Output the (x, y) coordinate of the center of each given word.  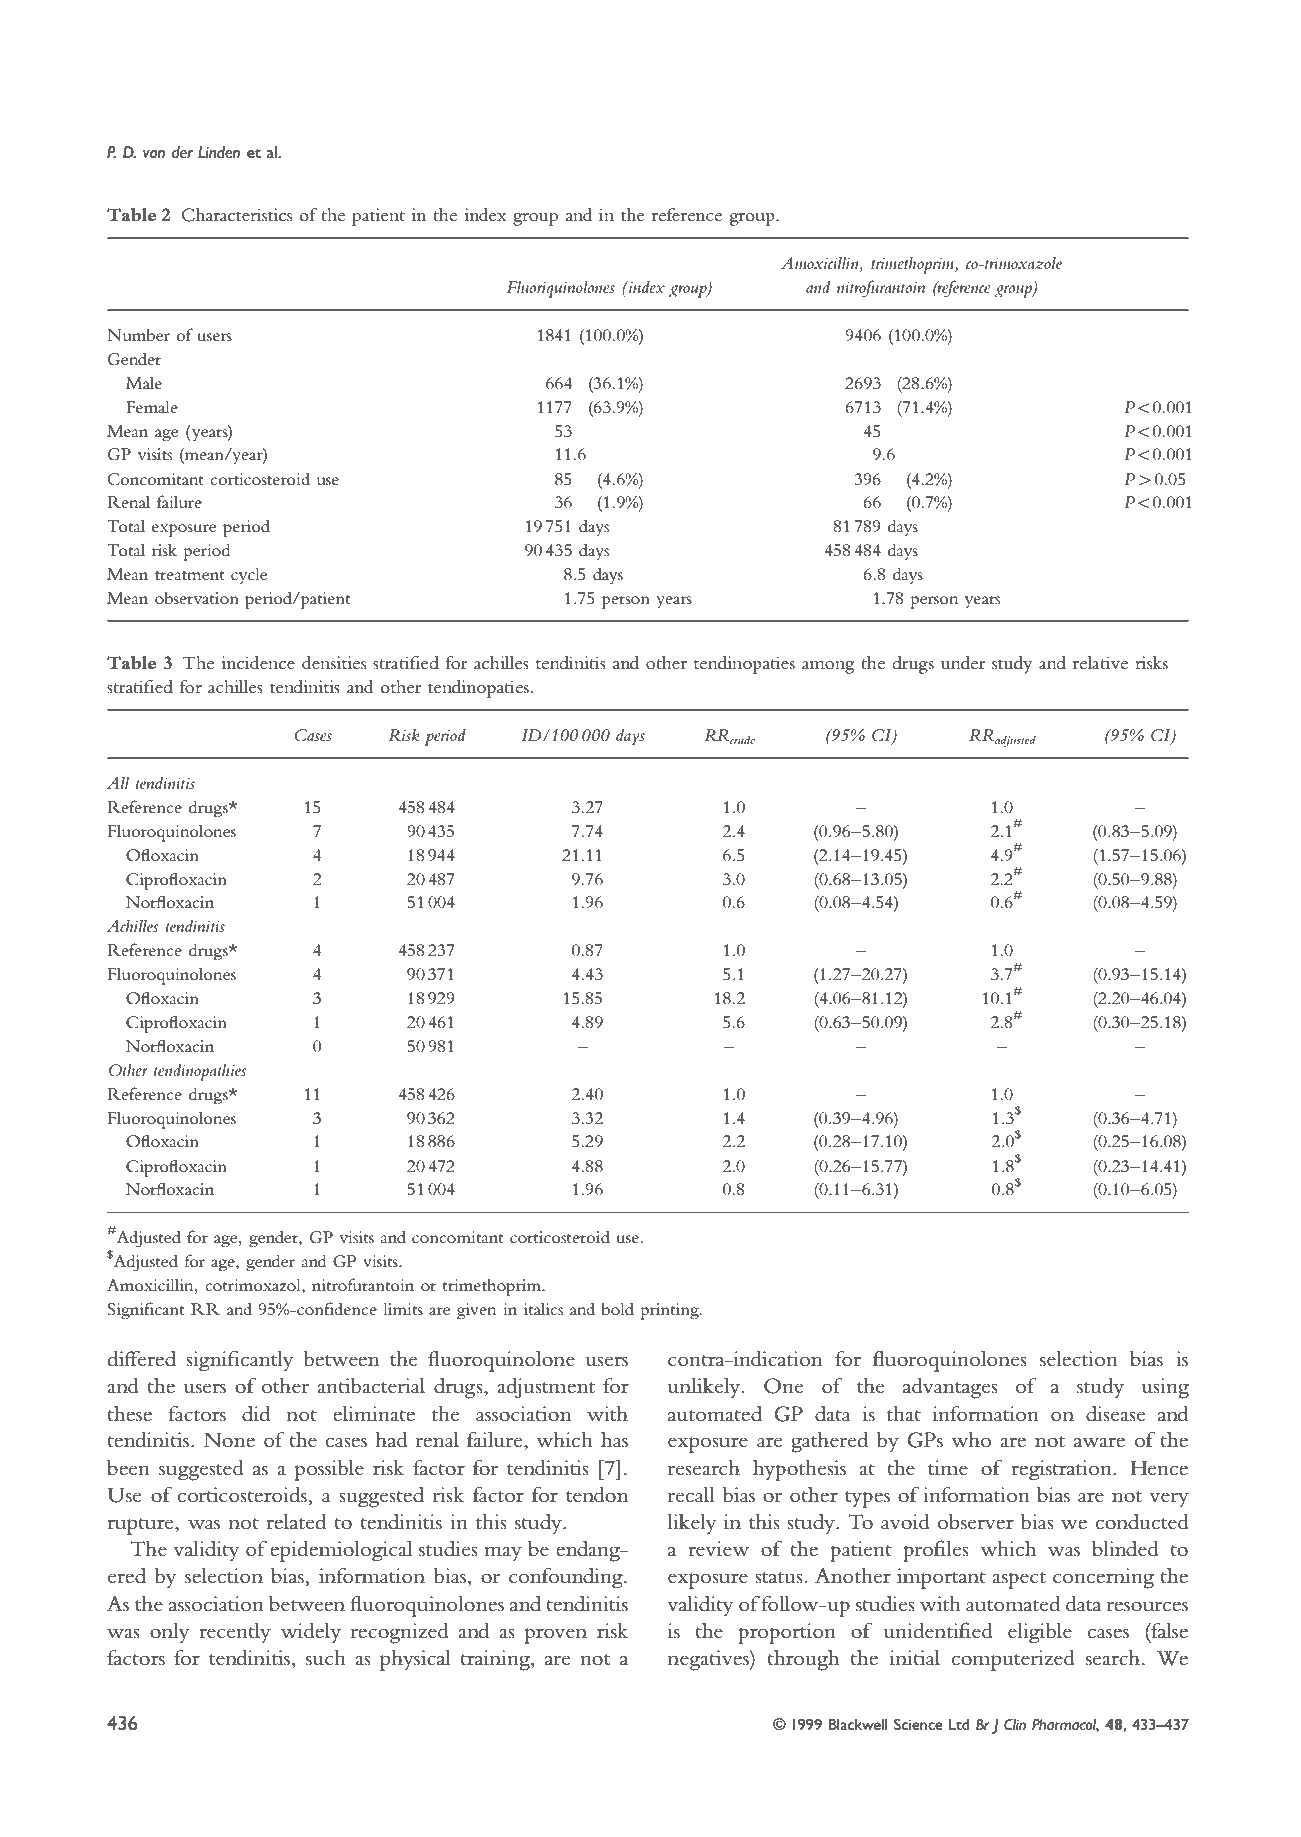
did (256, 1414)
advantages (950, 1388)
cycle (249, 575)
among (828, 667)
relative (1100, 663)
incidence (258, 663)
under (963, 663)
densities (334, 663)
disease (1116, 1414)
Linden (219, 152)
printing (671, 1311)
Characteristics (237, 215)
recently (235, 1633)
